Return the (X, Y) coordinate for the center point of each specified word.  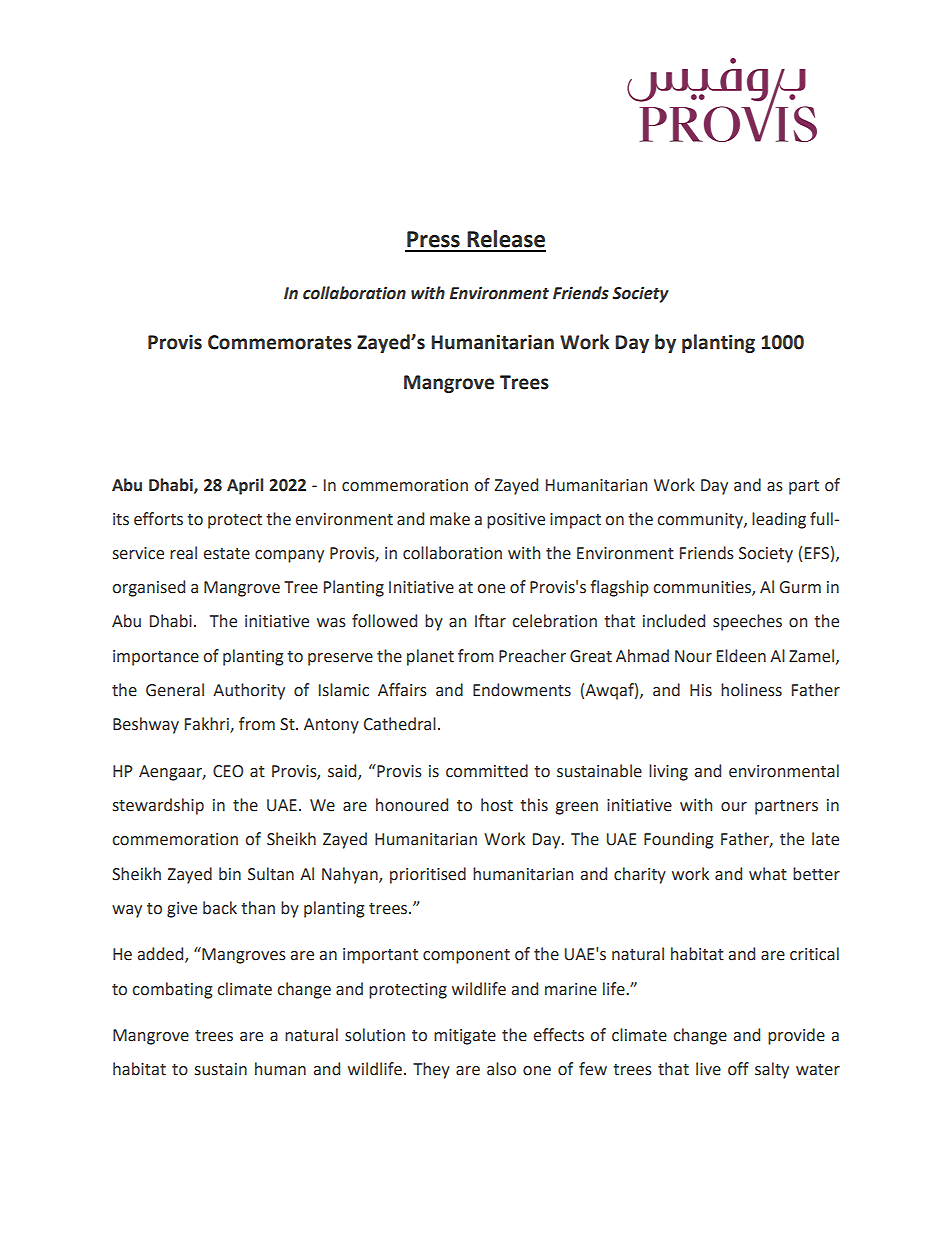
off (738, 1069)
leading (779, 520)
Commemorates (280, 342)
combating (172, 990)
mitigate (465, 1037)
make (450, 519)
